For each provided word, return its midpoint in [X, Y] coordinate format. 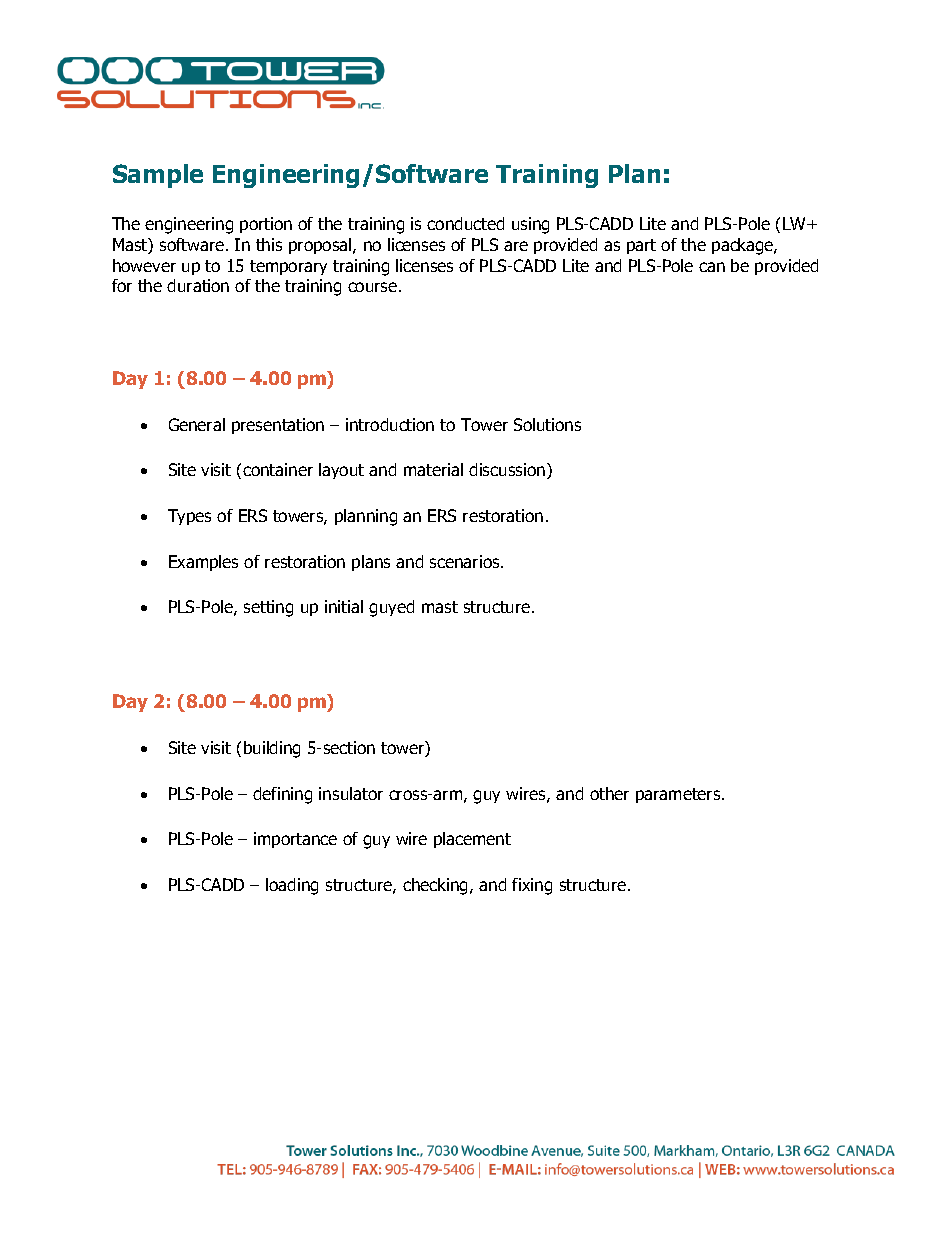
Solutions [547, 424]
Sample [158, 176]
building [272, 749]
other [609, 793]
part [641, 246]
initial [344, 606]
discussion [507, 469]
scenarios [466, 561]
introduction [390, 424]
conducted [465, 223]
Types [189, 517]
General [197, 424]
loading [292, 886]
